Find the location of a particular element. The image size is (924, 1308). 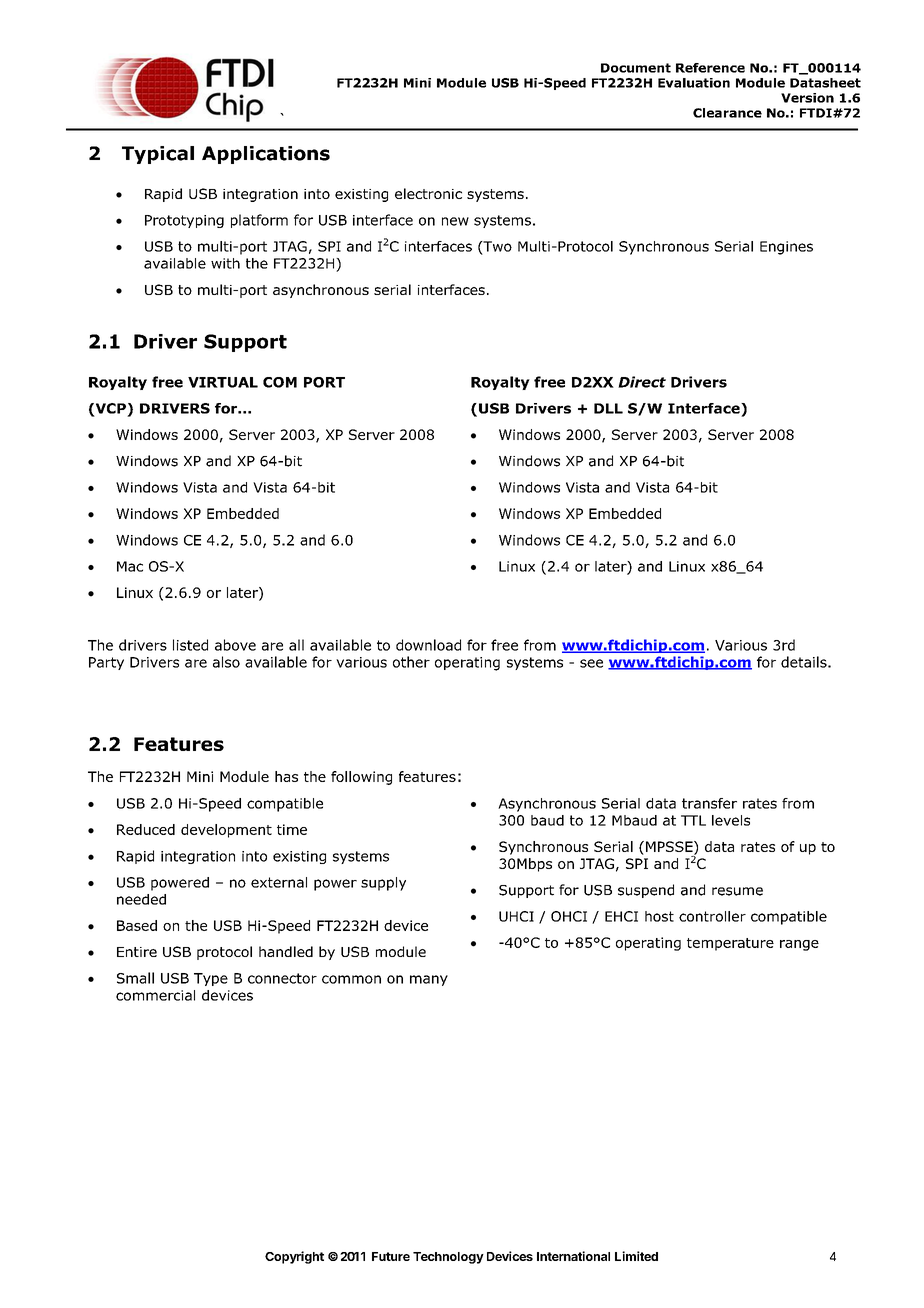

VIRTUAL is located at coordinates (223, 382).
